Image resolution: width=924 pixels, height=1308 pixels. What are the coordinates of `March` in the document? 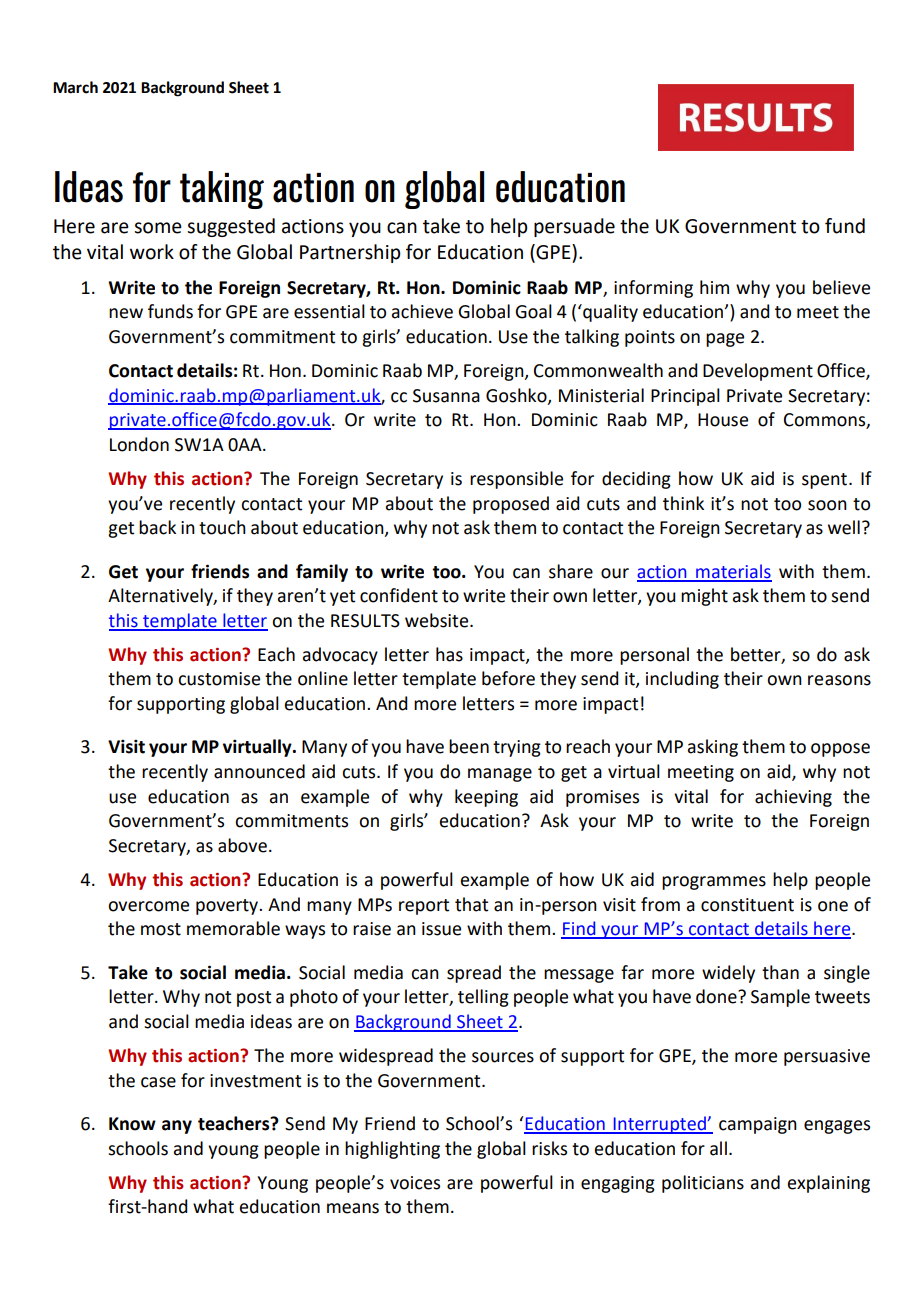 It's located at (75, 87).
